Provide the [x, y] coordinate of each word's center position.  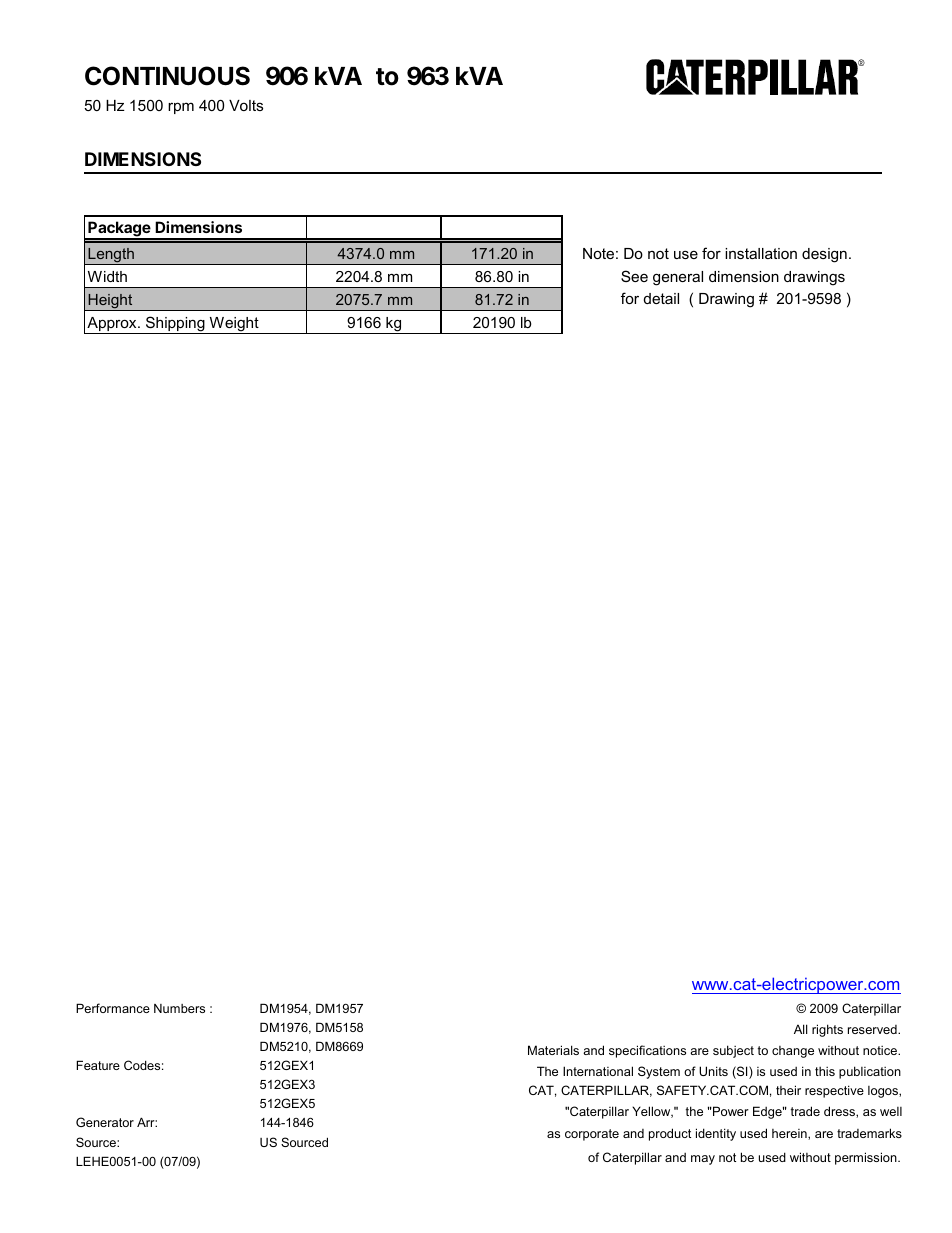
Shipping [175, 325]
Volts [246, 105]
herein [790, 1134]
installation [761, 253]
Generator [105, 1122]
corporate [592, 1135]
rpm [181, 108]
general [678, 278]
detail [661, 298]
